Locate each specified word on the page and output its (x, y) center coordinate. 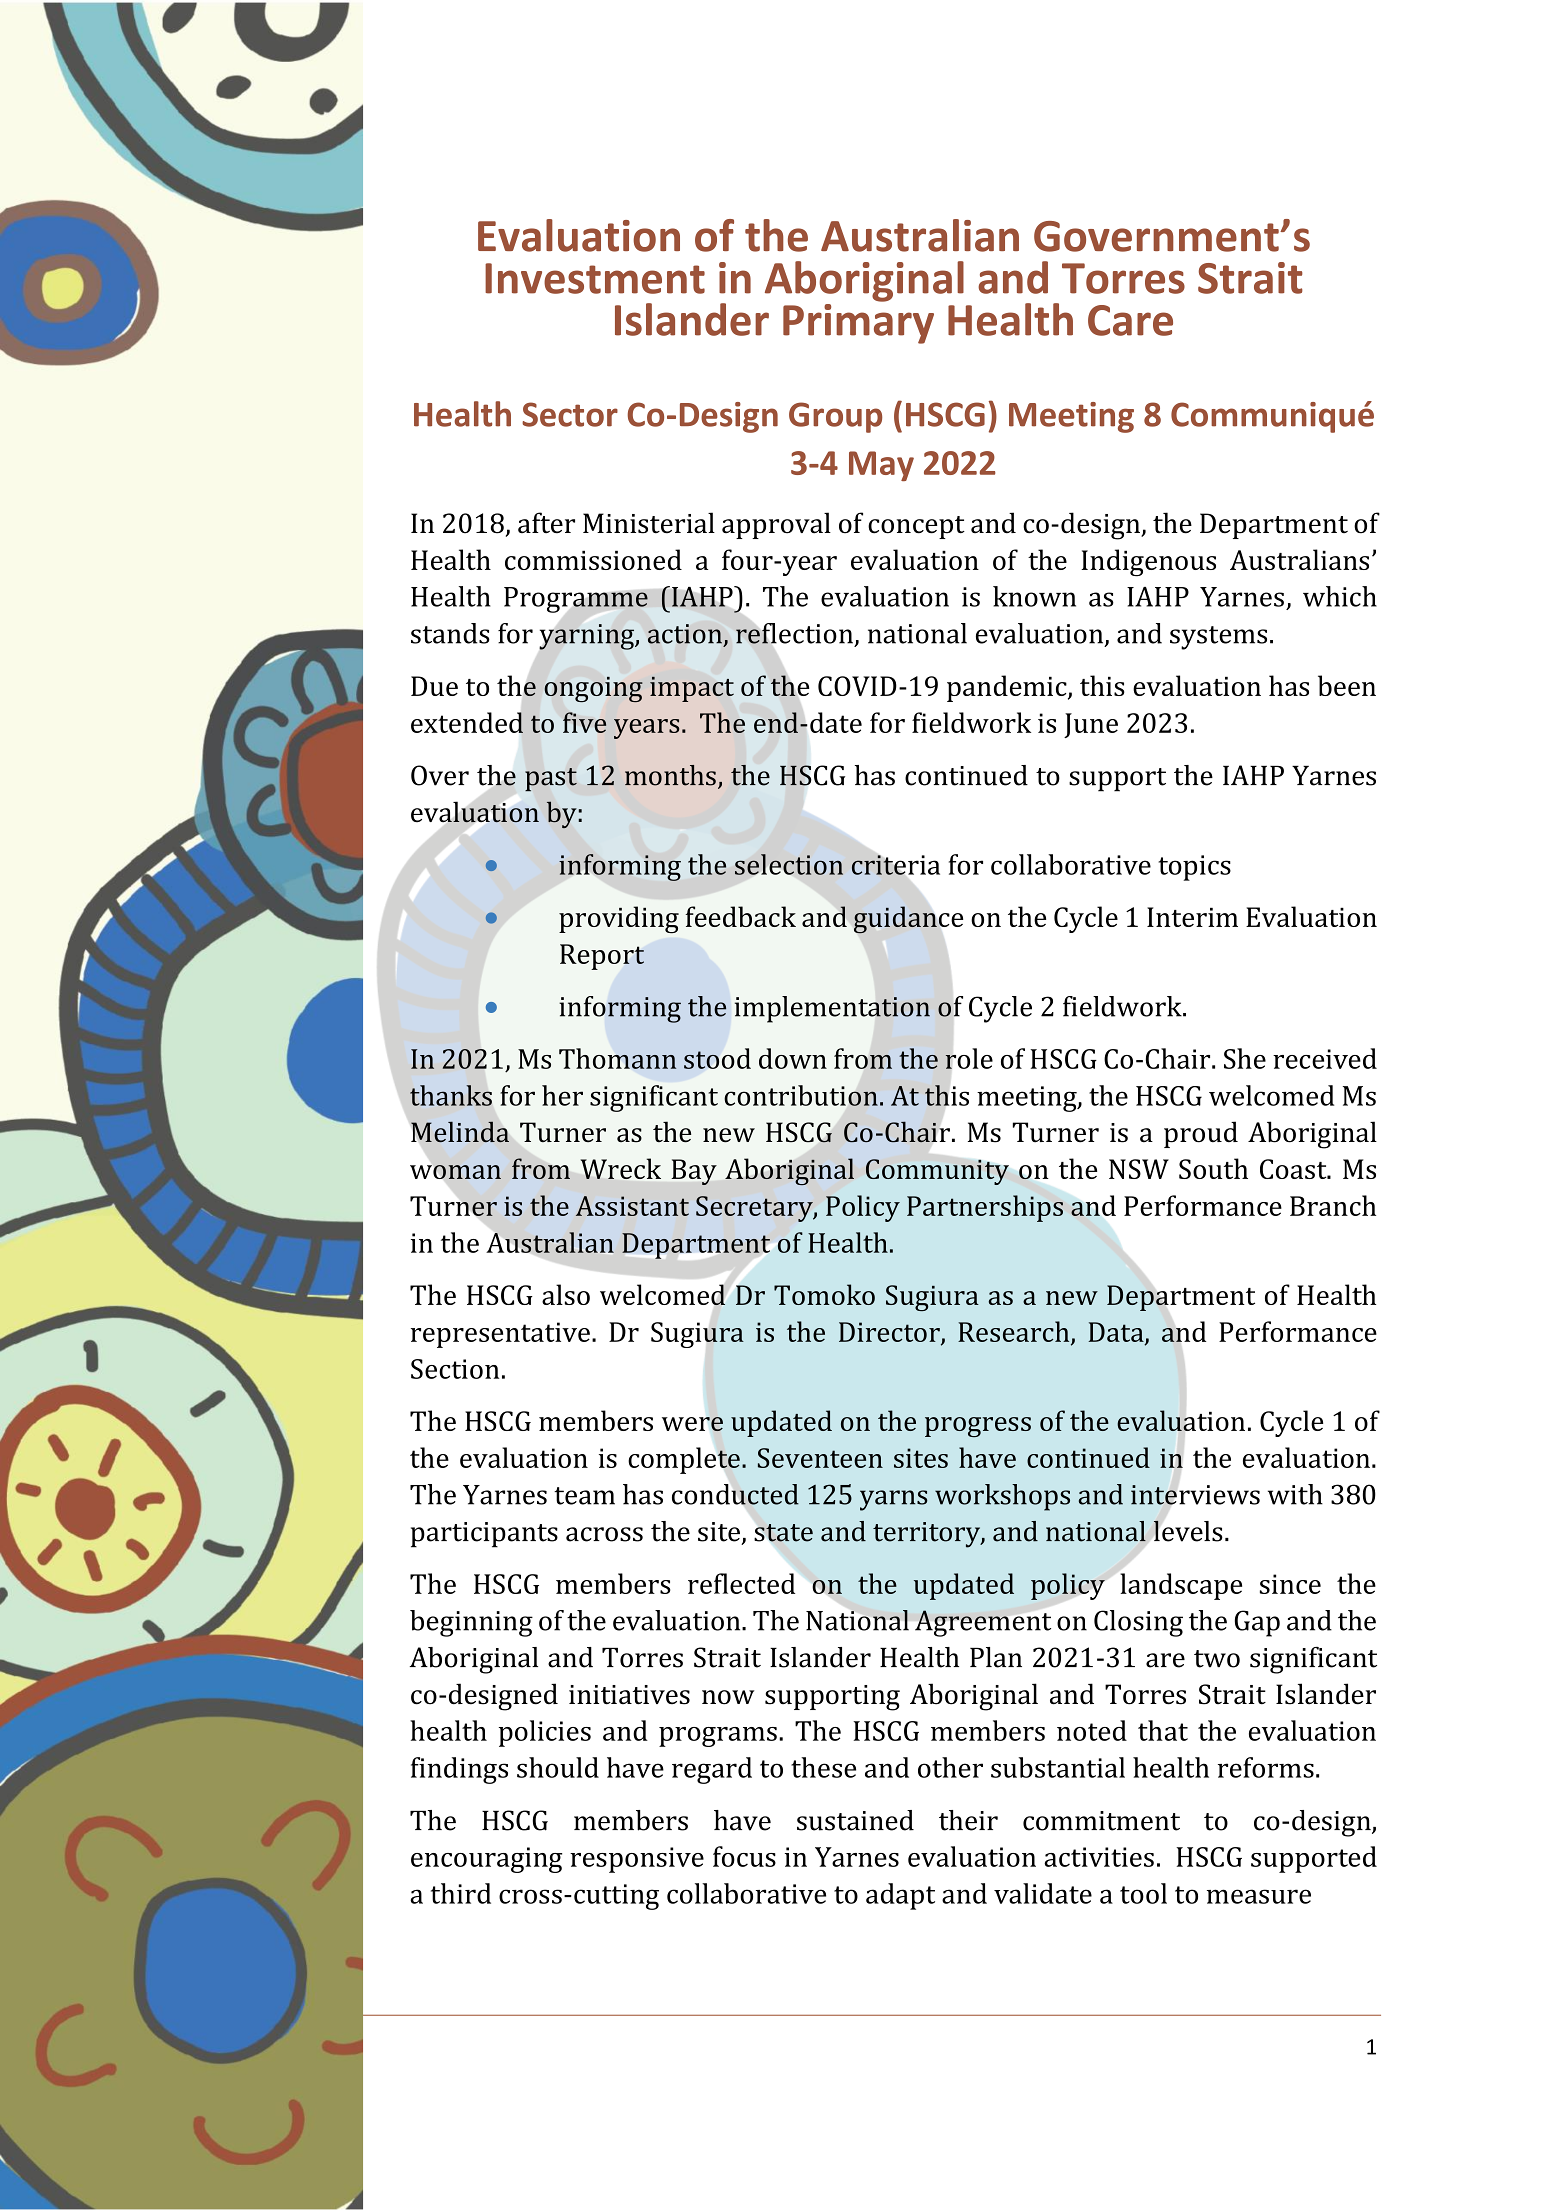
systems (1218, 638)
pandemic (1008, 688)
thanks (451, 1095)
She (1245, 1058)
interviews (1195, 1495)
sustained (855, 1820)
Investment (595, 278)
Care (1130, 320)
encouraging (486, 1860)
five (585, 722)
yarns (894, 1500)
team (584, 1496)
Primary (858, 322)
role (969, 1058)
